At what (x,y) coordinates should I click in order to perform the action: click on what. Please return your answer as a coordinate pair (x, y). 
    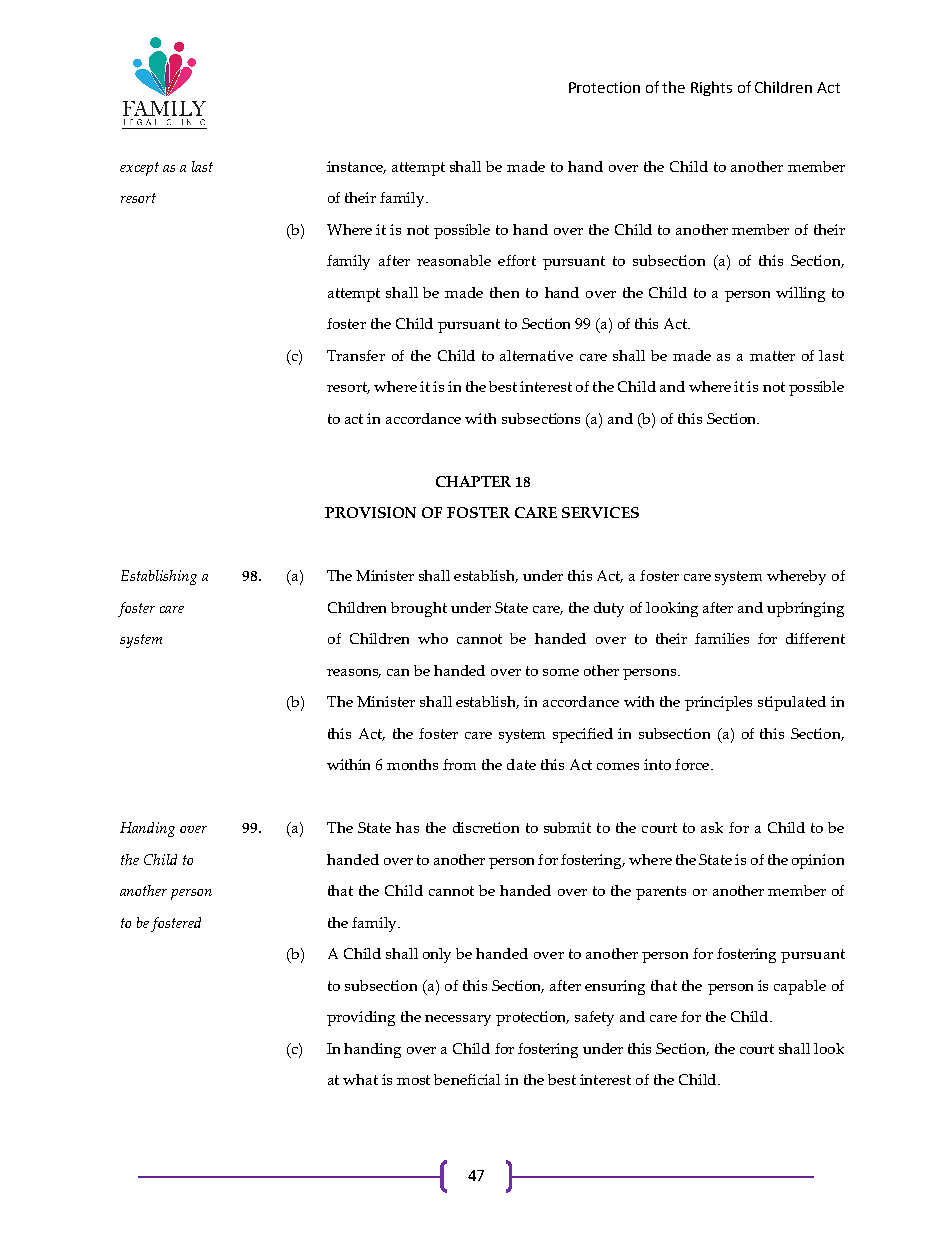
    Looking at the image, I should click on (360, 1079).
